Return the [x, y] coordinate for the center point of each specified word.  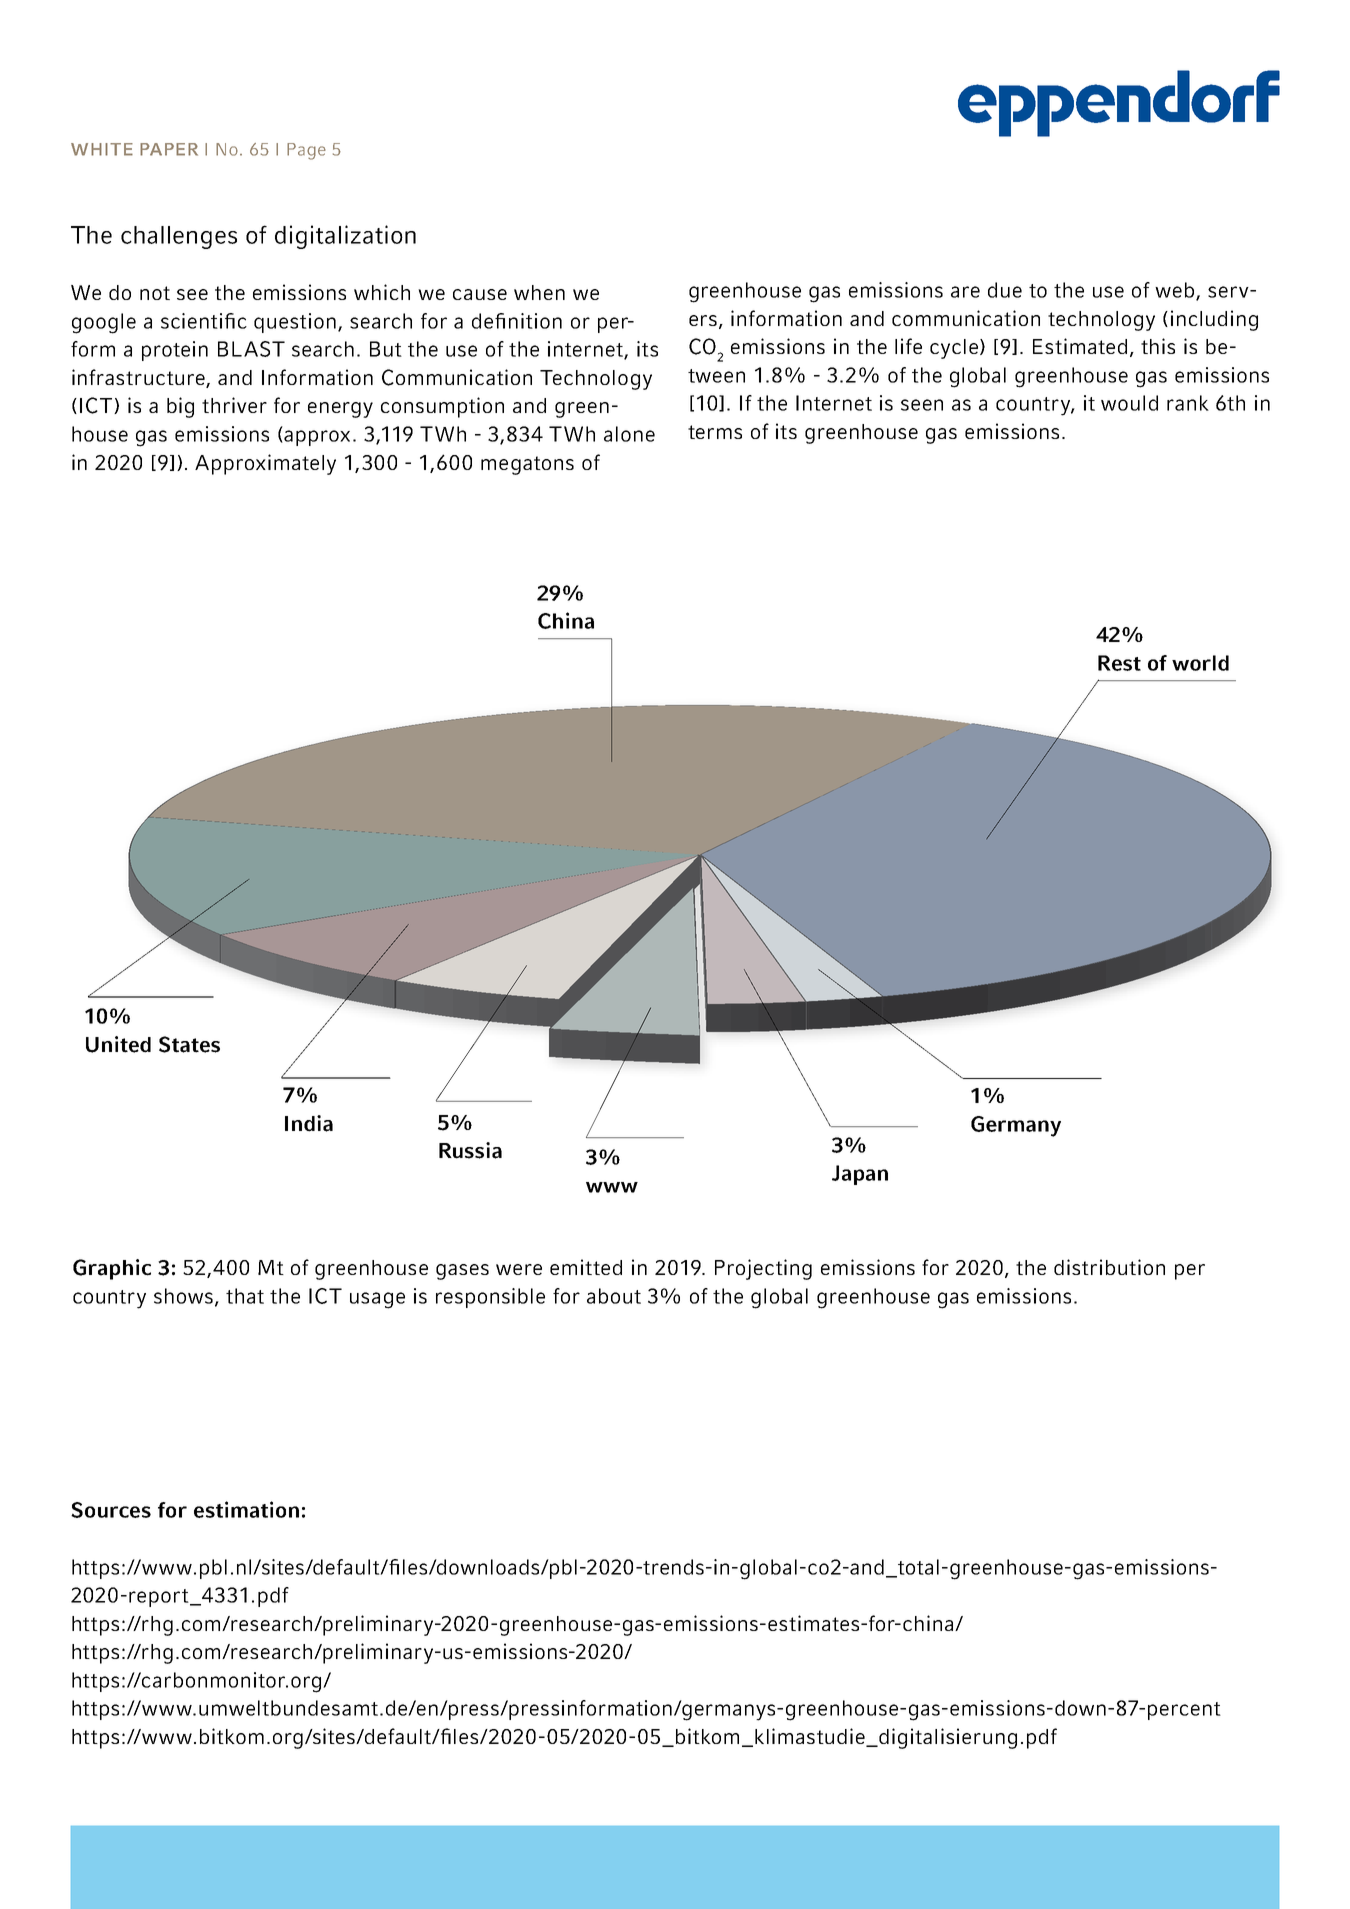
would [1129, 403]
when [539, 292]
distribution [1109, 1267]
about [614, 1296]
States [189, 1044]
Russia [470, 1150]
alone [629, 434]
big [180, 407]
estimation [246, 1509]
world [1200, 663]
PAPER [169, 149]
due [1005, 290]
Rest [1119, 663]
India [309, 1123]
